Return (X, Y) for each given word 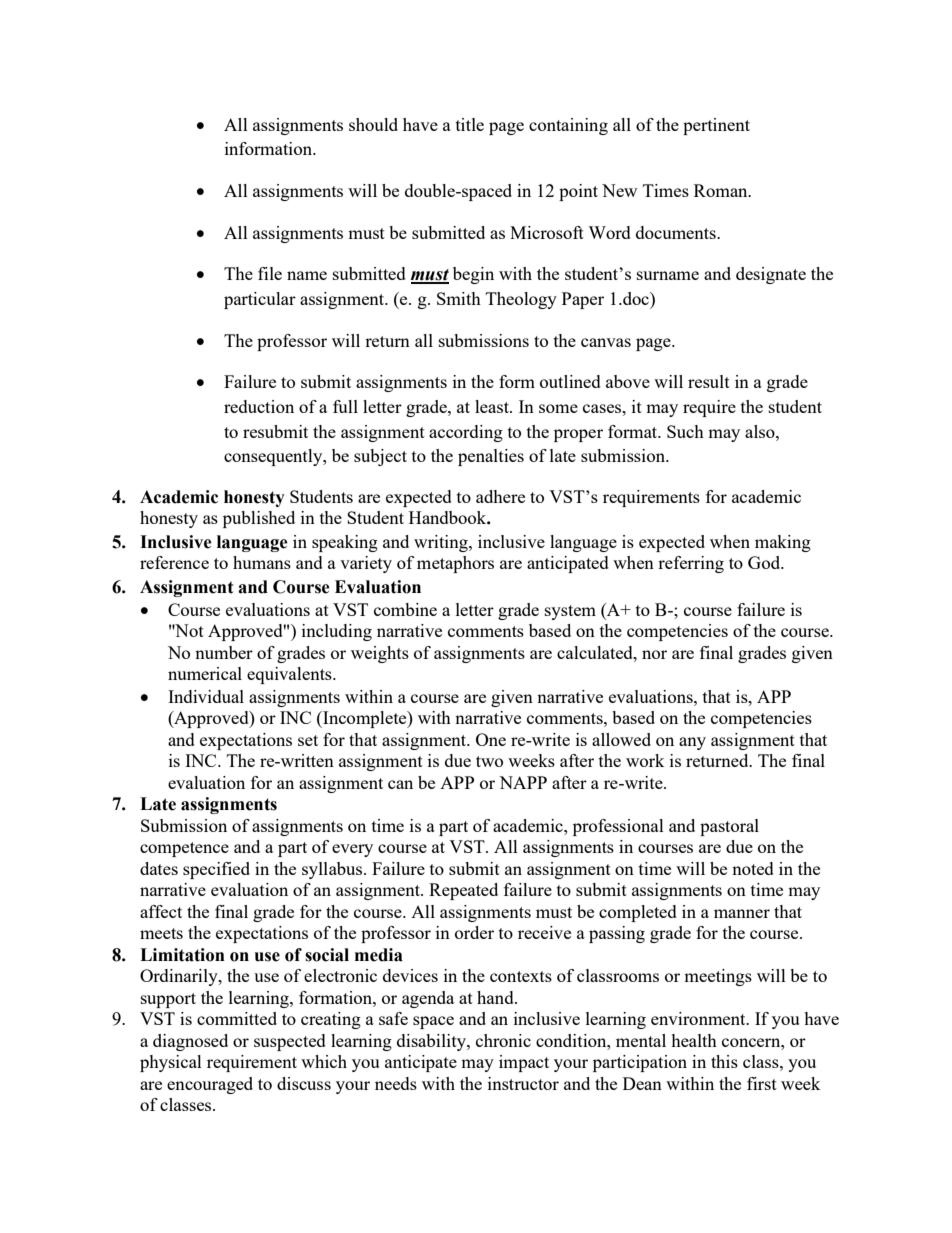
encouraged (210, 1085)
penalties (491, 457)
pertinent (716, 126)
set (308, 740)
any (692, 743)
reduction (259, 406)
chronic (503, 1040)
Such (685, 431)
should (373, 124)
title (470, 124)
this (724, 1061)
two (489, 761)
